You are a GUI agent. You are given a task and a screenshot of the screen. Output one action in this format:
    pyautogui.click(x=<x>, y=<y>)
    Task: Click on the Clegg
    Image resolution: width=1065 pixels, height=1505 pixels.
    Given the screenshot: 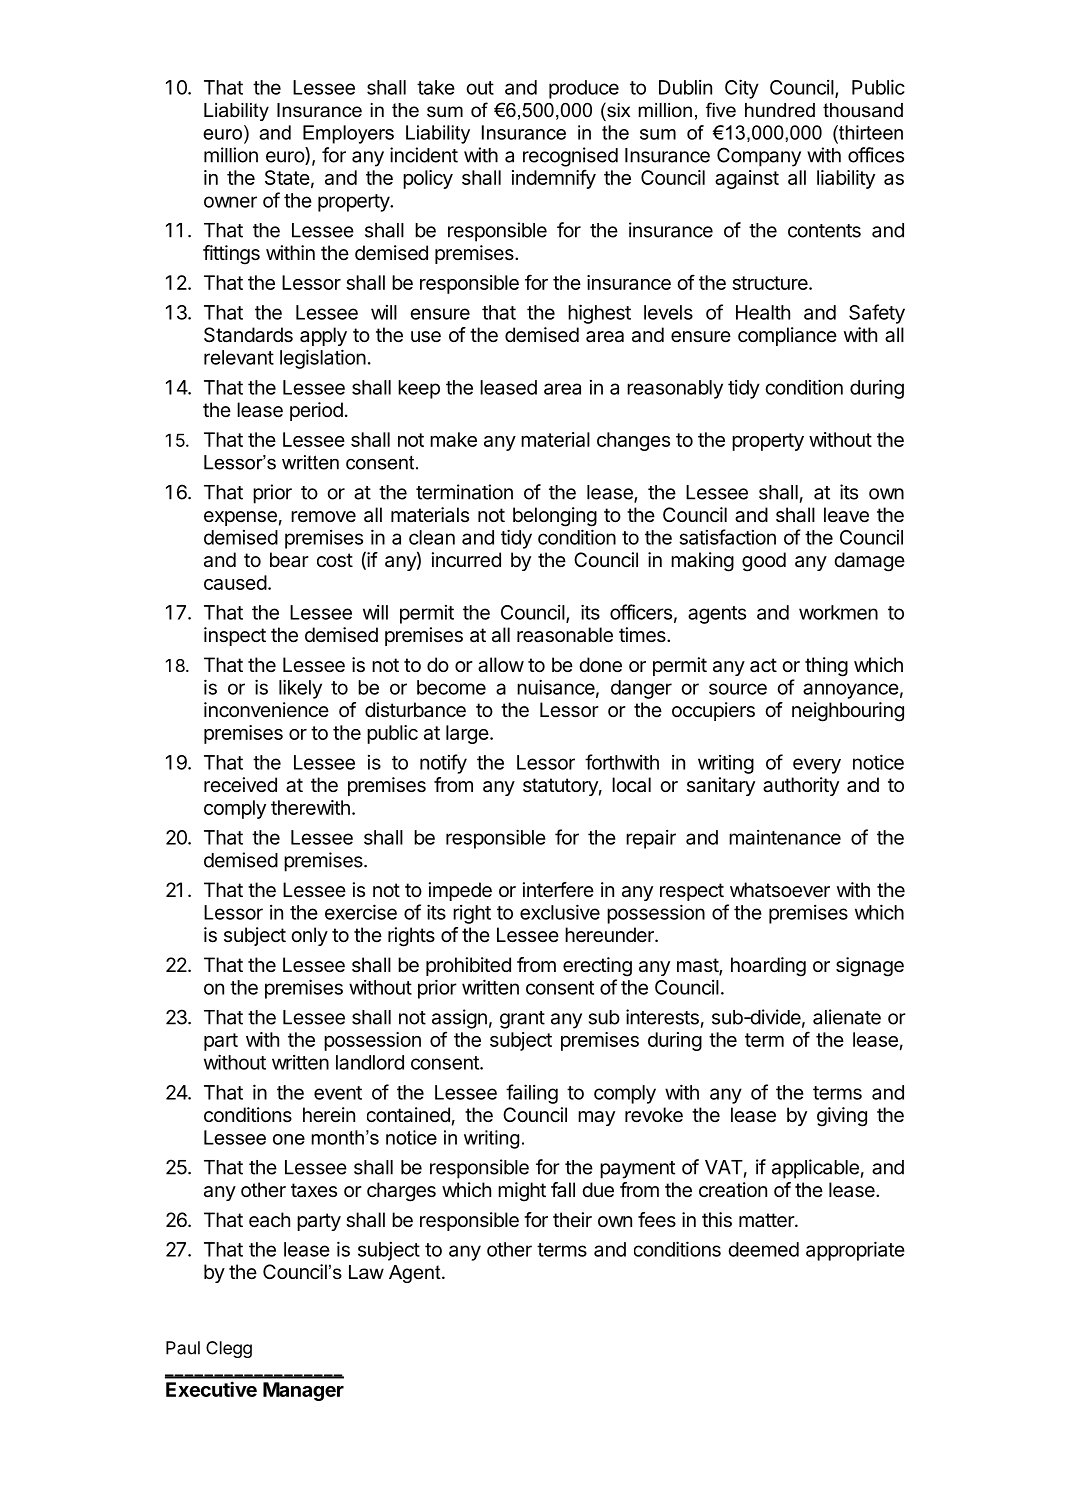 What is the action you would take?
    pyautogui.click(x=229, y=1349)
